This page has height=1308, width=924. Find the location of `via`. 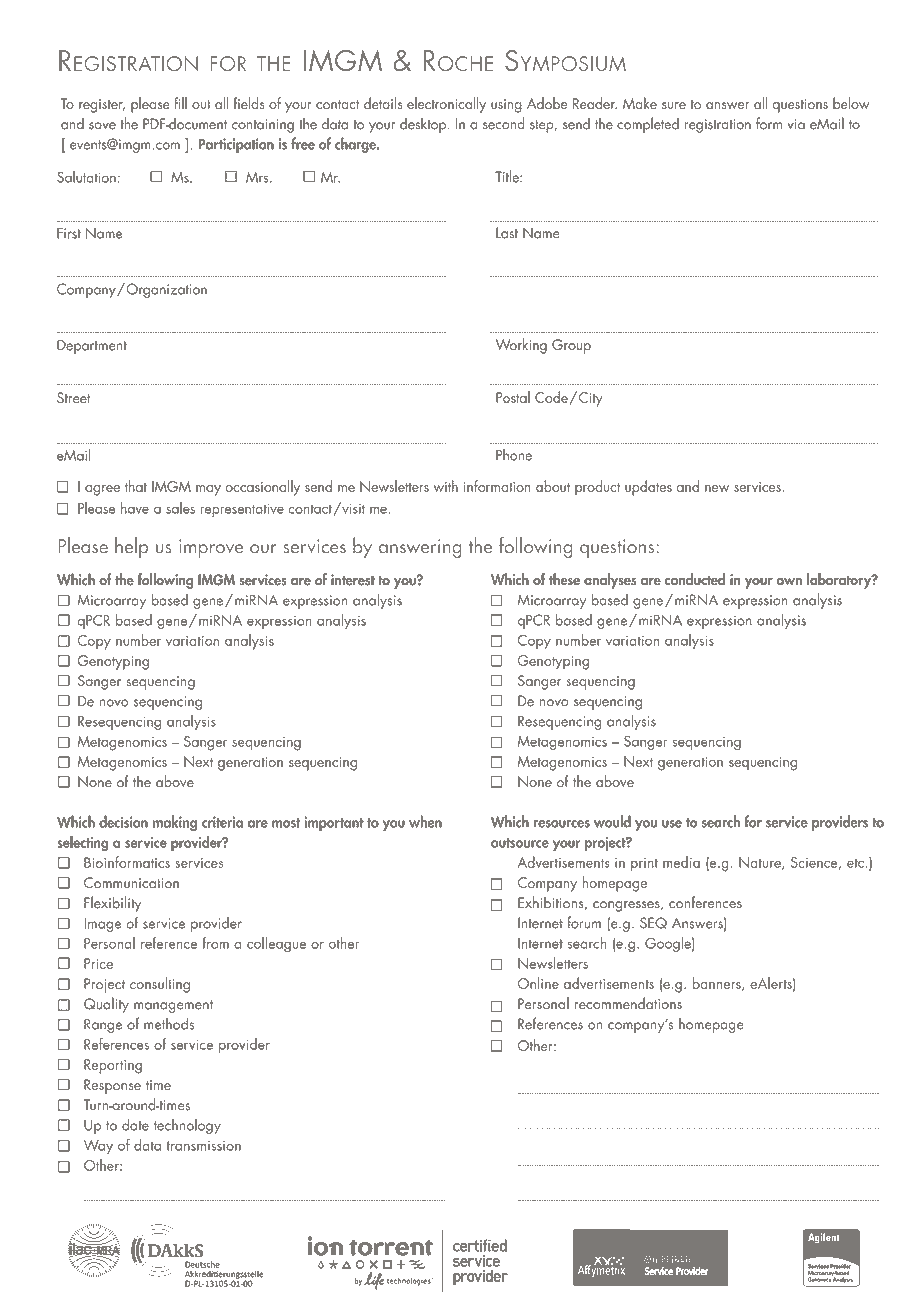

via is located at coordinates (796, 124).
